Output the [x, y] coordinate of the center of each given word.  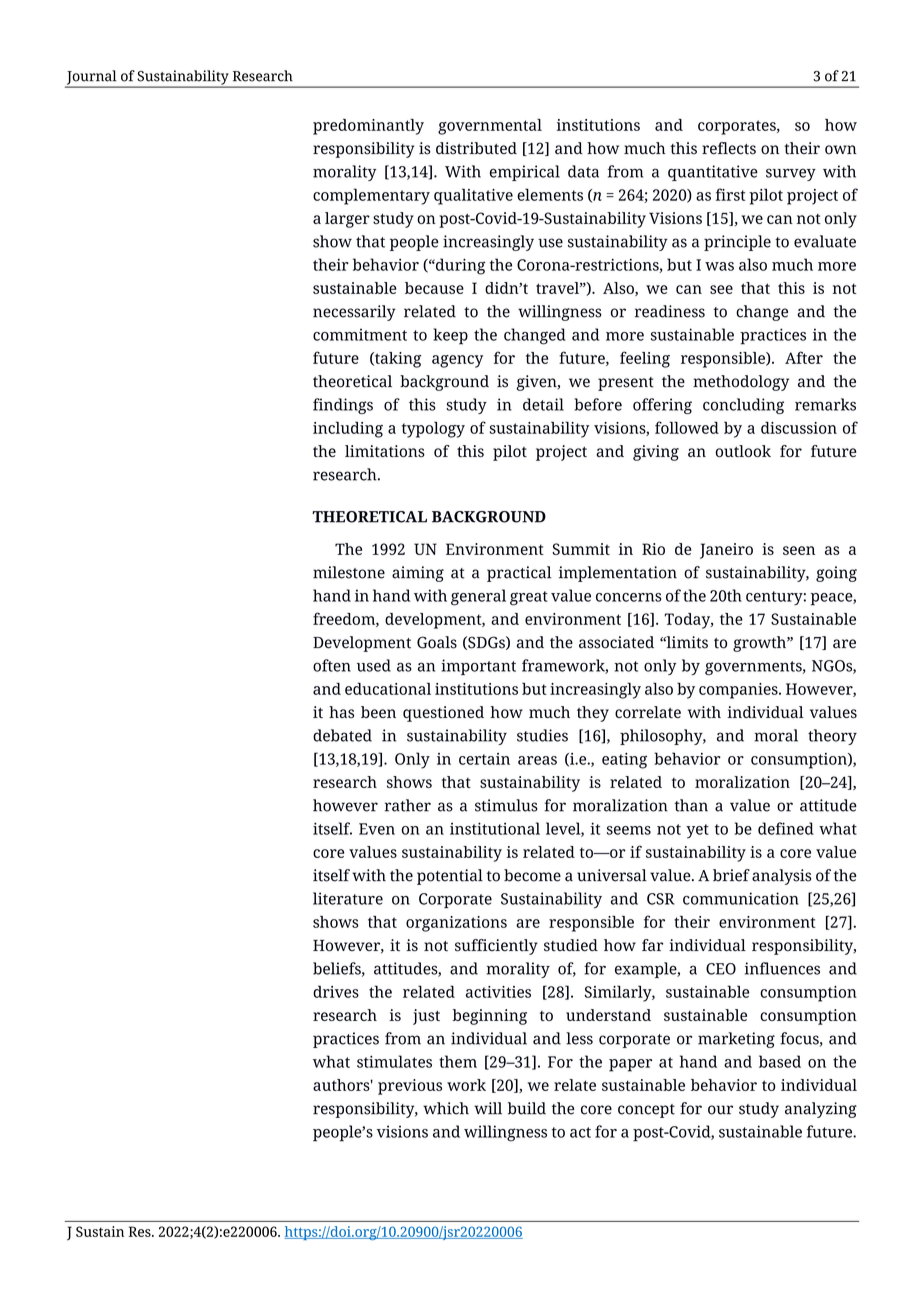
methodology [741, 383]
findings [343, 406]
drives [336, 991]
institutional [495, 828]
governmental [490, 127]
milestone [349, 572]
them [458, 1061]
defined [786, 828]
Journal [92, 78]
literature [348, 898]
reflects [729, 148]
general [478, 597]
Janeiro [726, 551]
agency [457, 361]
